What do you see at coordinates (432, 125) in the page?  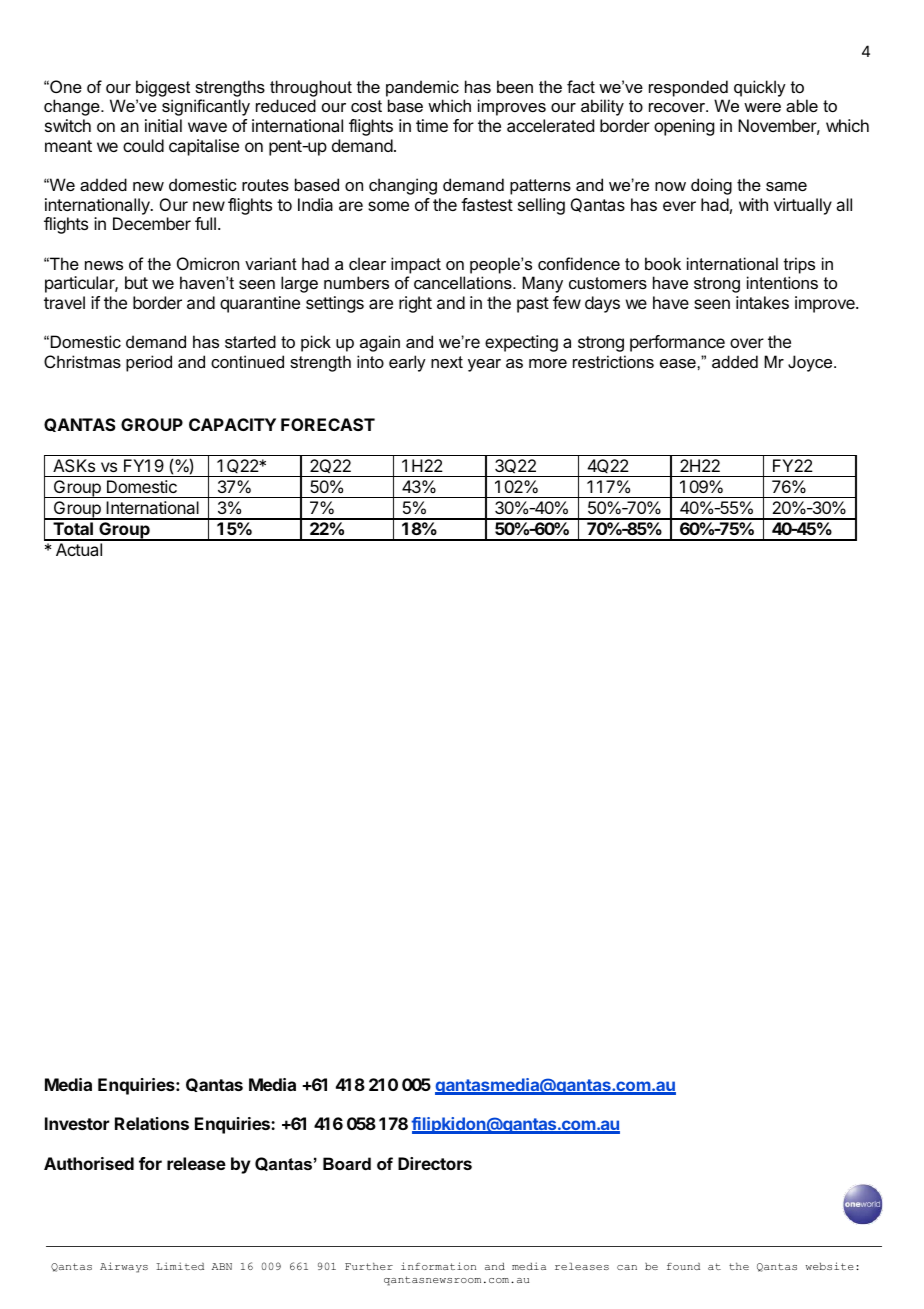 I see `time` at bounding box center [432, 125].
